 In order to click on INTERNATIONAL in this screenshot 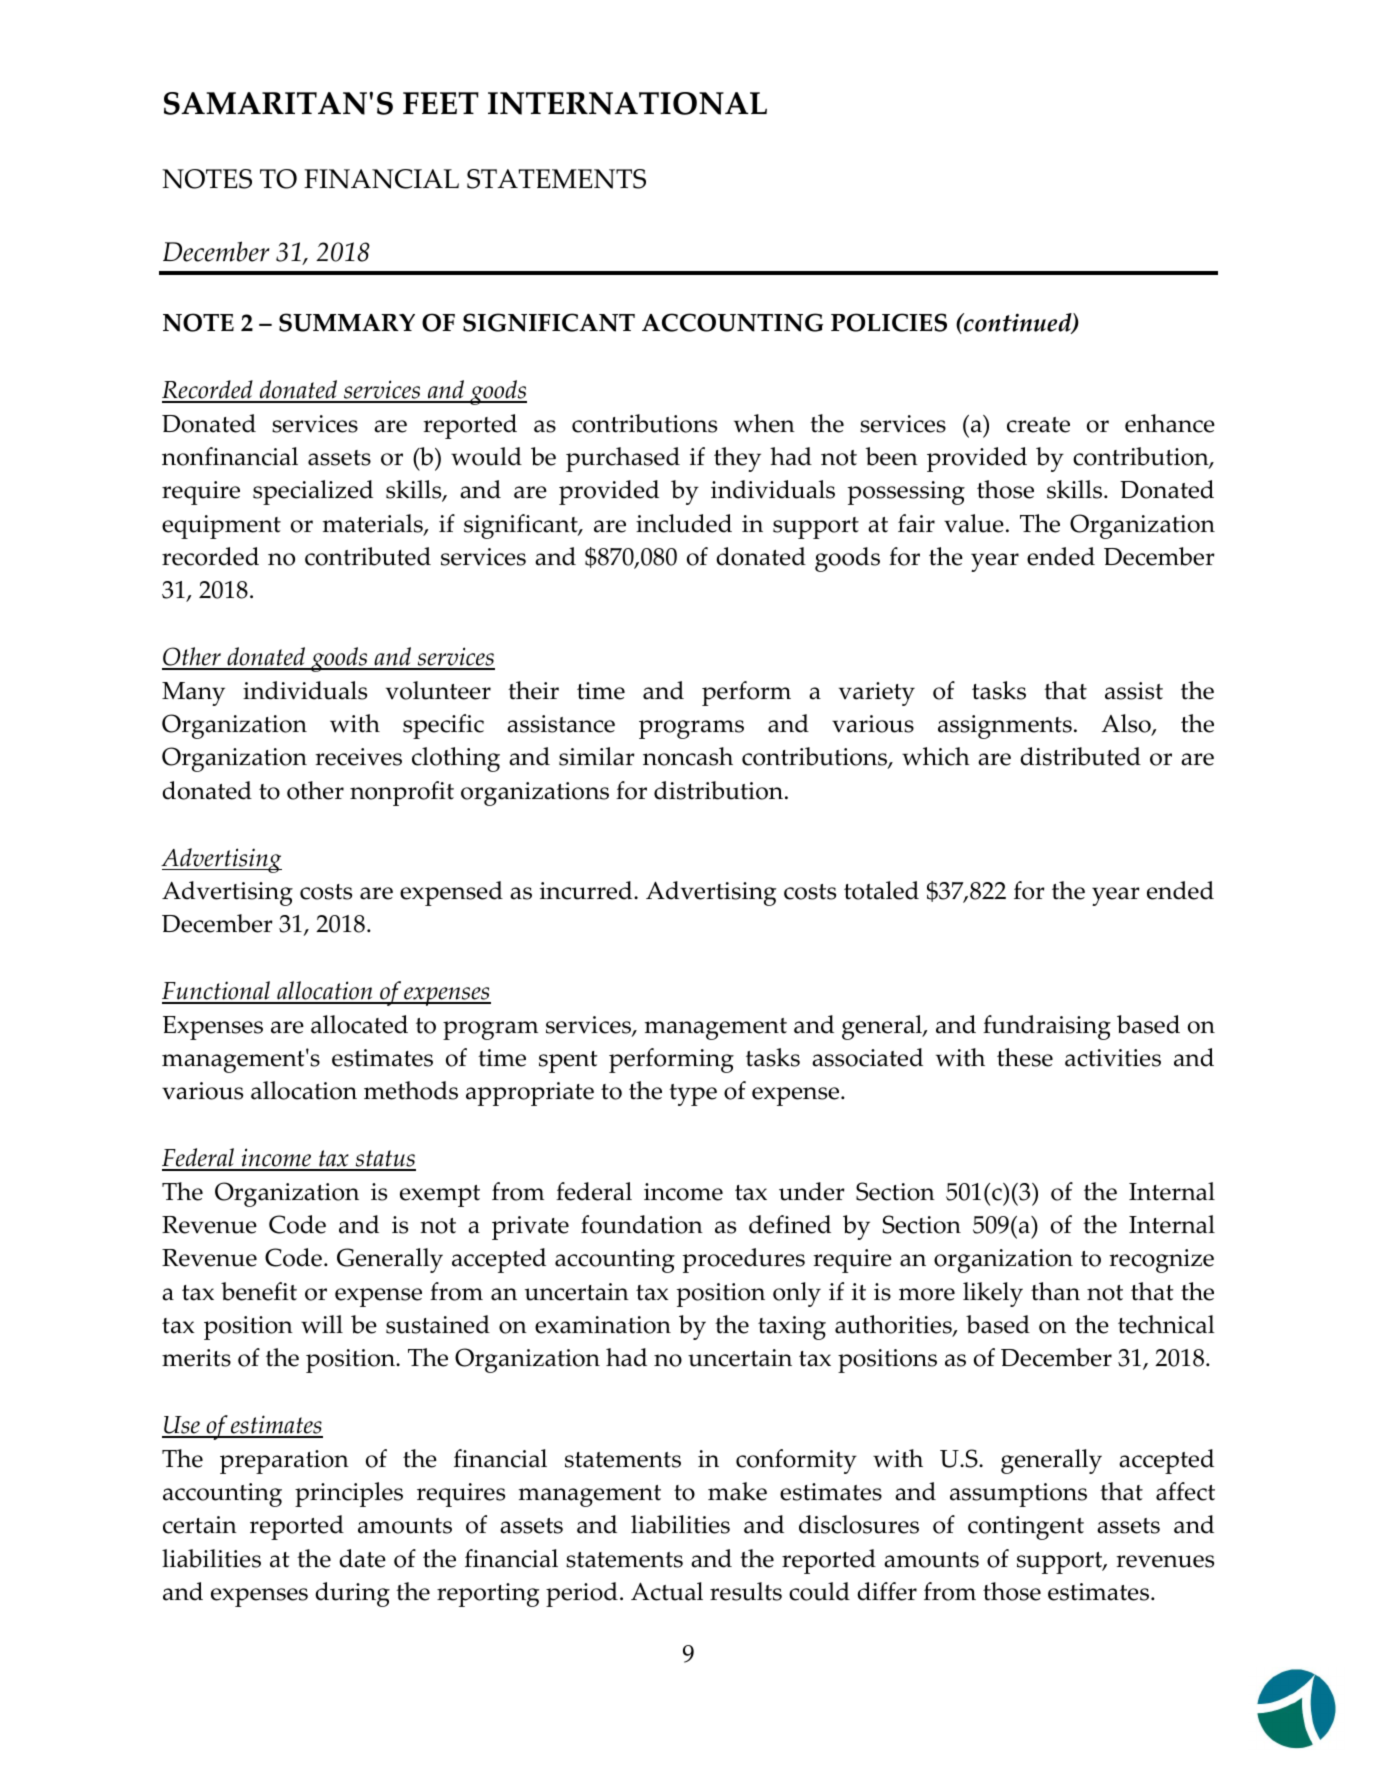, I will do `click(627, 103)`.
